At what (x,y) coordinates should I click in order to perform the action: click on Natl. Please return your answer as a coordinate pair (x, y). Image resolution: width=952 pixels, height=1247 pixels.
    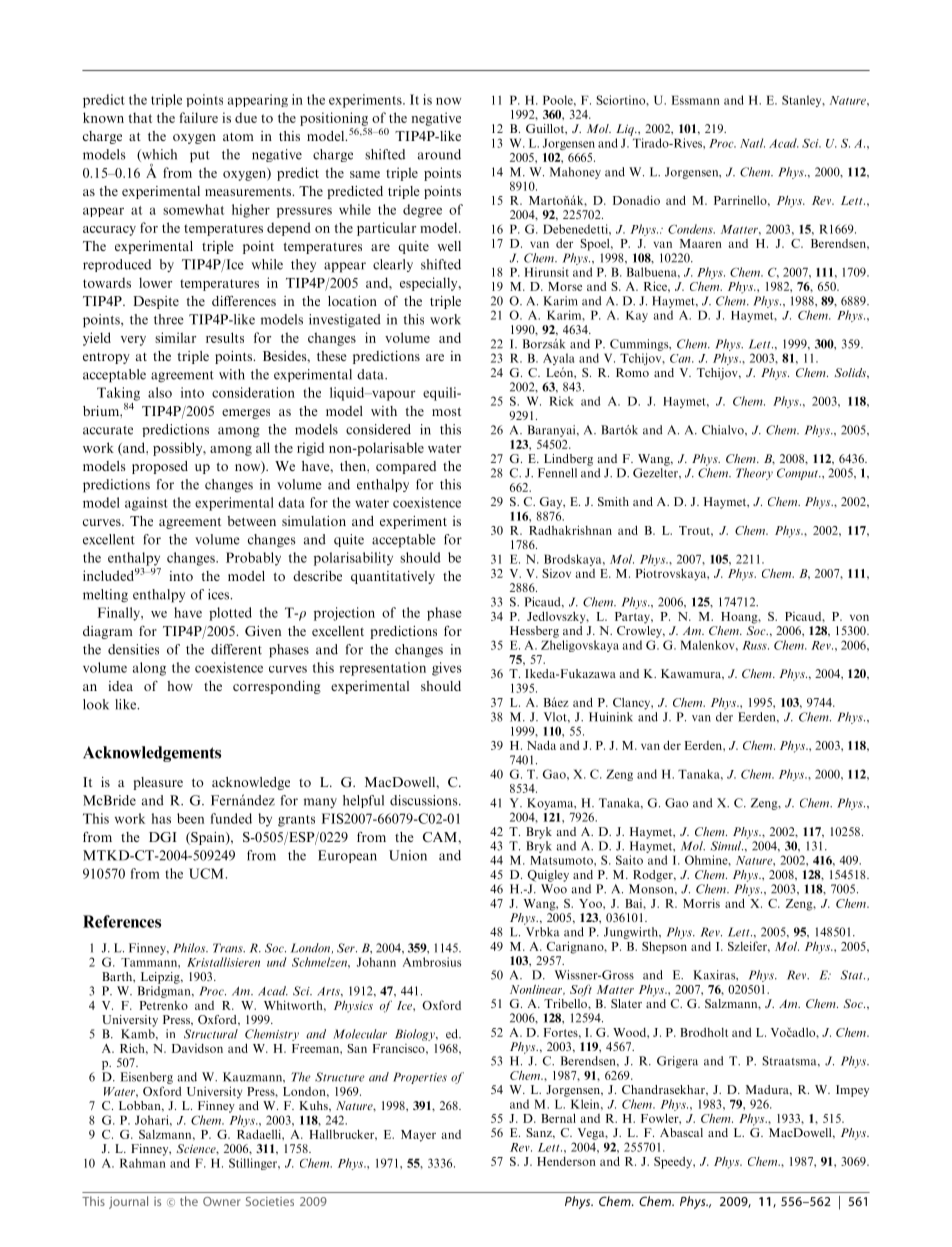
    Looking at the image, I should click on (752, 143).
